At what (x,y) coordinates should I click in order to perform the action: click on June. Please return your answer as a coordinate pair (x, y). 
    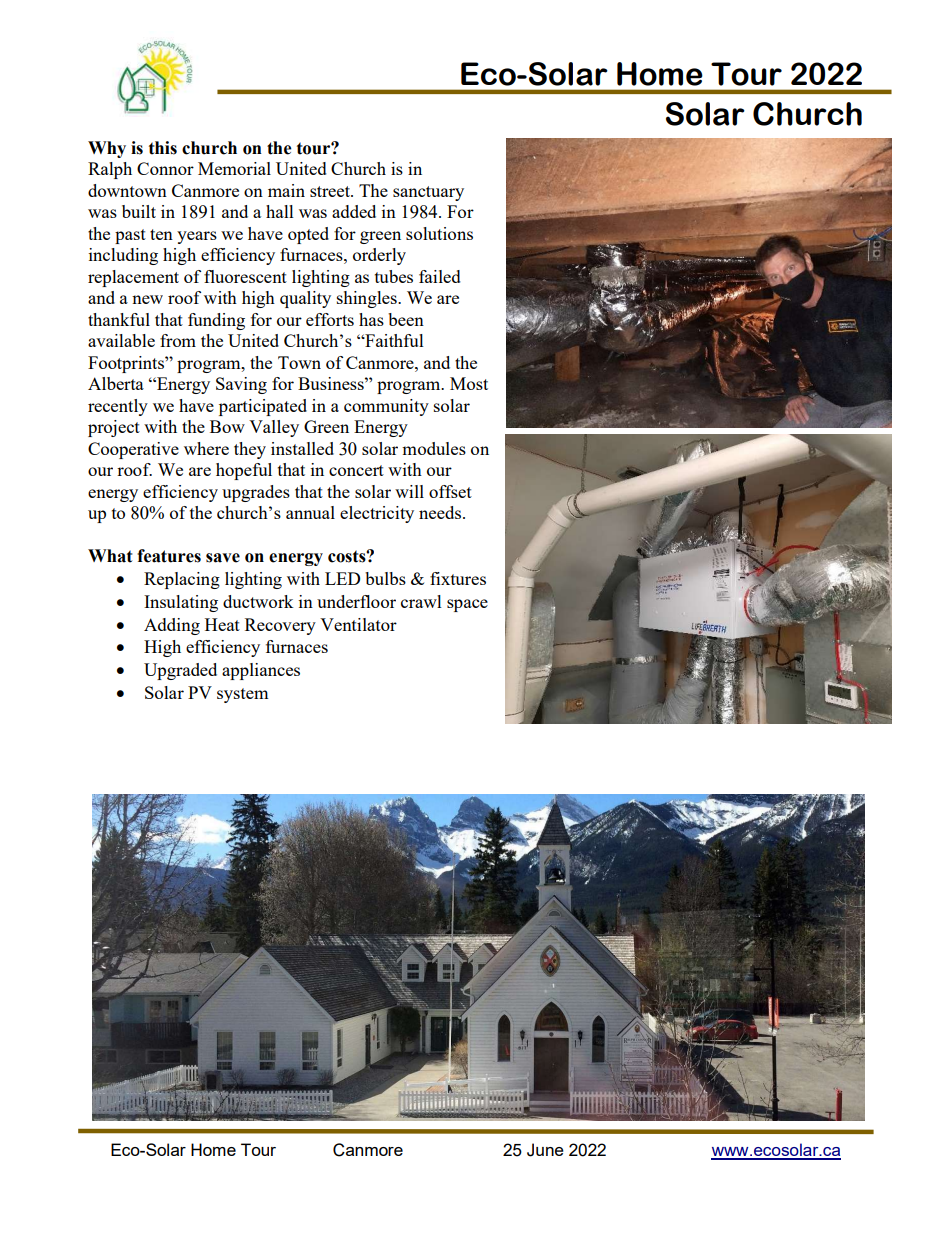
    Looking at the image, I should click on (545, 1150).
